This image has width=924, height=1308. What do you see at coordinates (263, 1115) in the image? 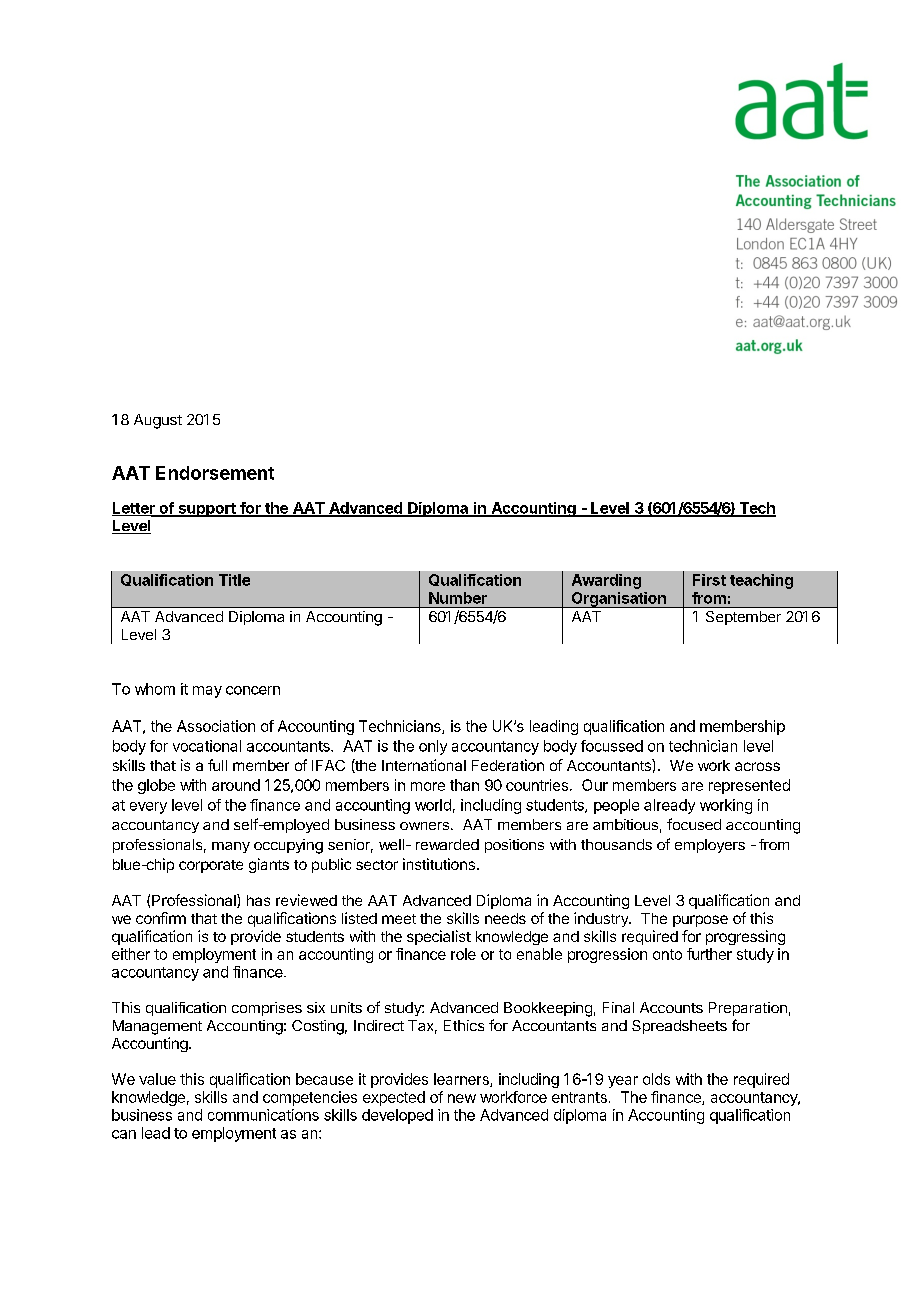
I see `communications` at bounding box center [263, 1115].
